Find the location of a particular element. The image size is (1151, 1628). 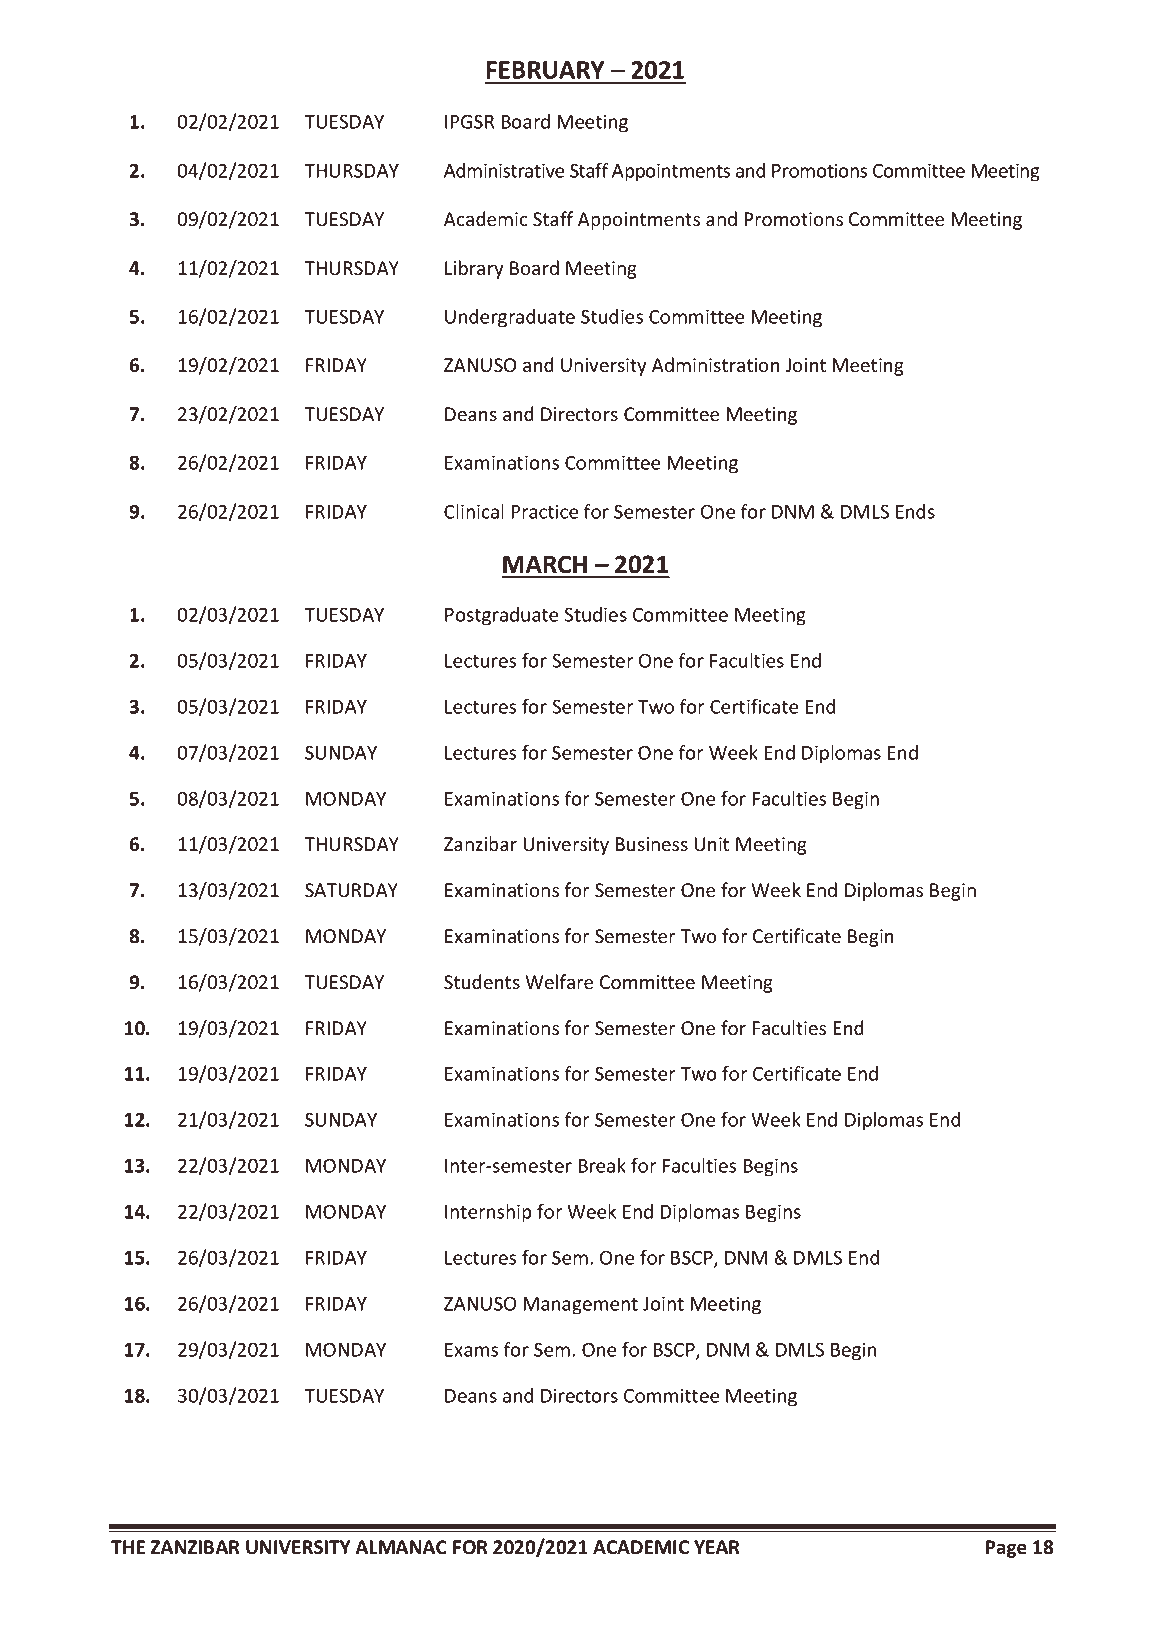

Administration is located at coordinates (715, 364).
